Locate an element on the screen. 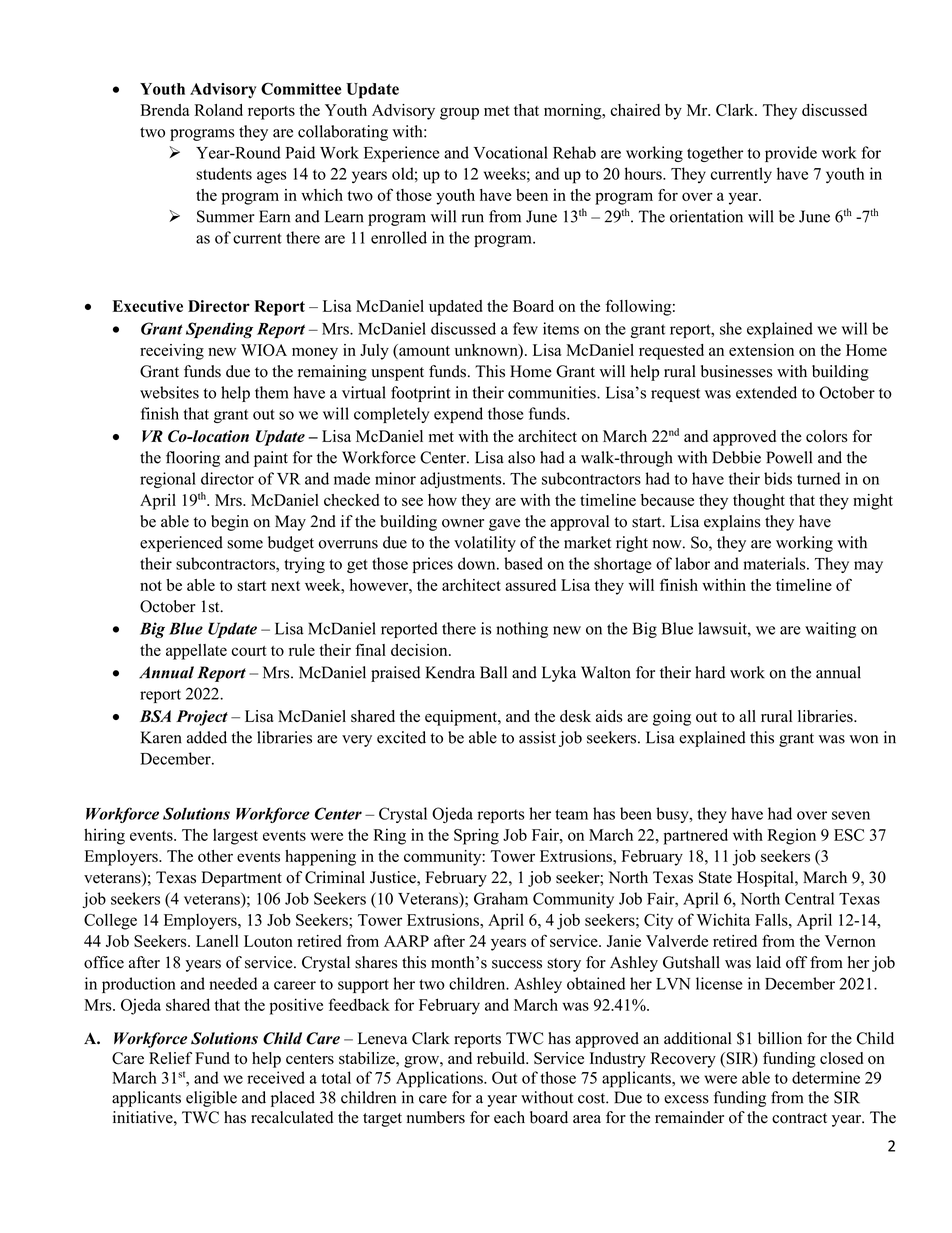  Roland is located at coordinates (219, 110).
